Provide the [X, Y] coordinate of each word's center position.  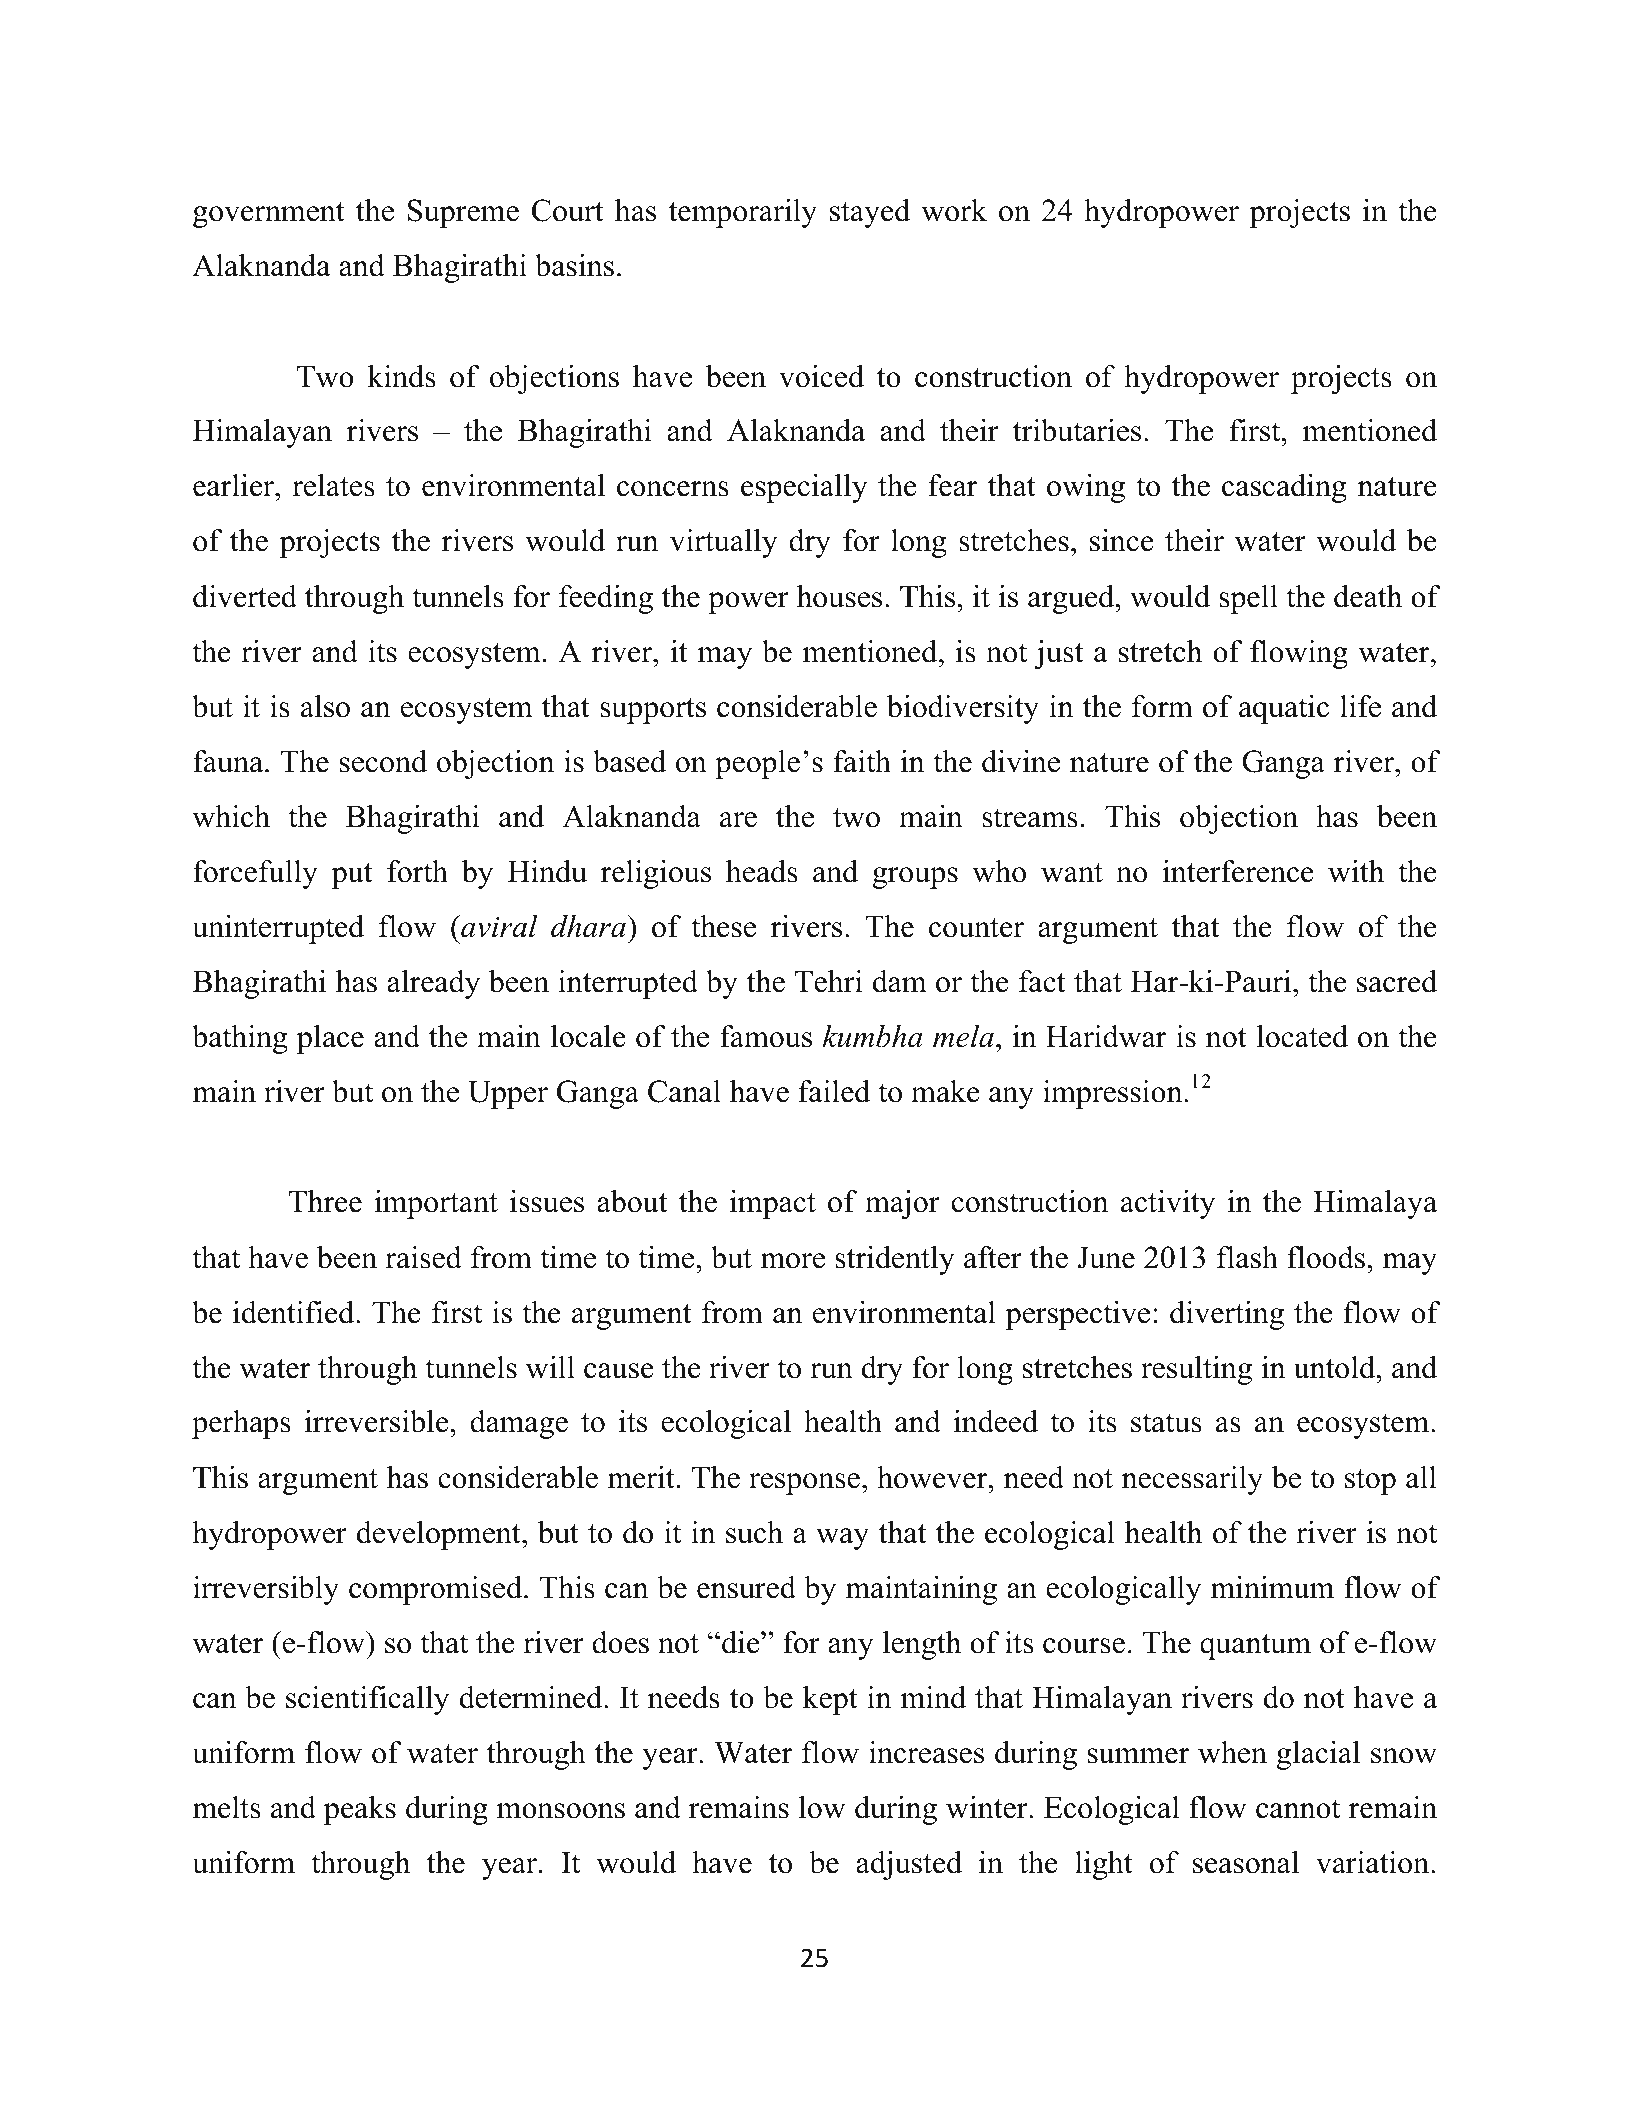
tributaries [1077, 430]
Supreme [463, 213]
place [330, 1039]
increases [926, 1752]
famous [766, 1036]
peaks [360, 1810]
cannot [1298, 1809]
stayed [870, 213]
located [1302, 1036]
